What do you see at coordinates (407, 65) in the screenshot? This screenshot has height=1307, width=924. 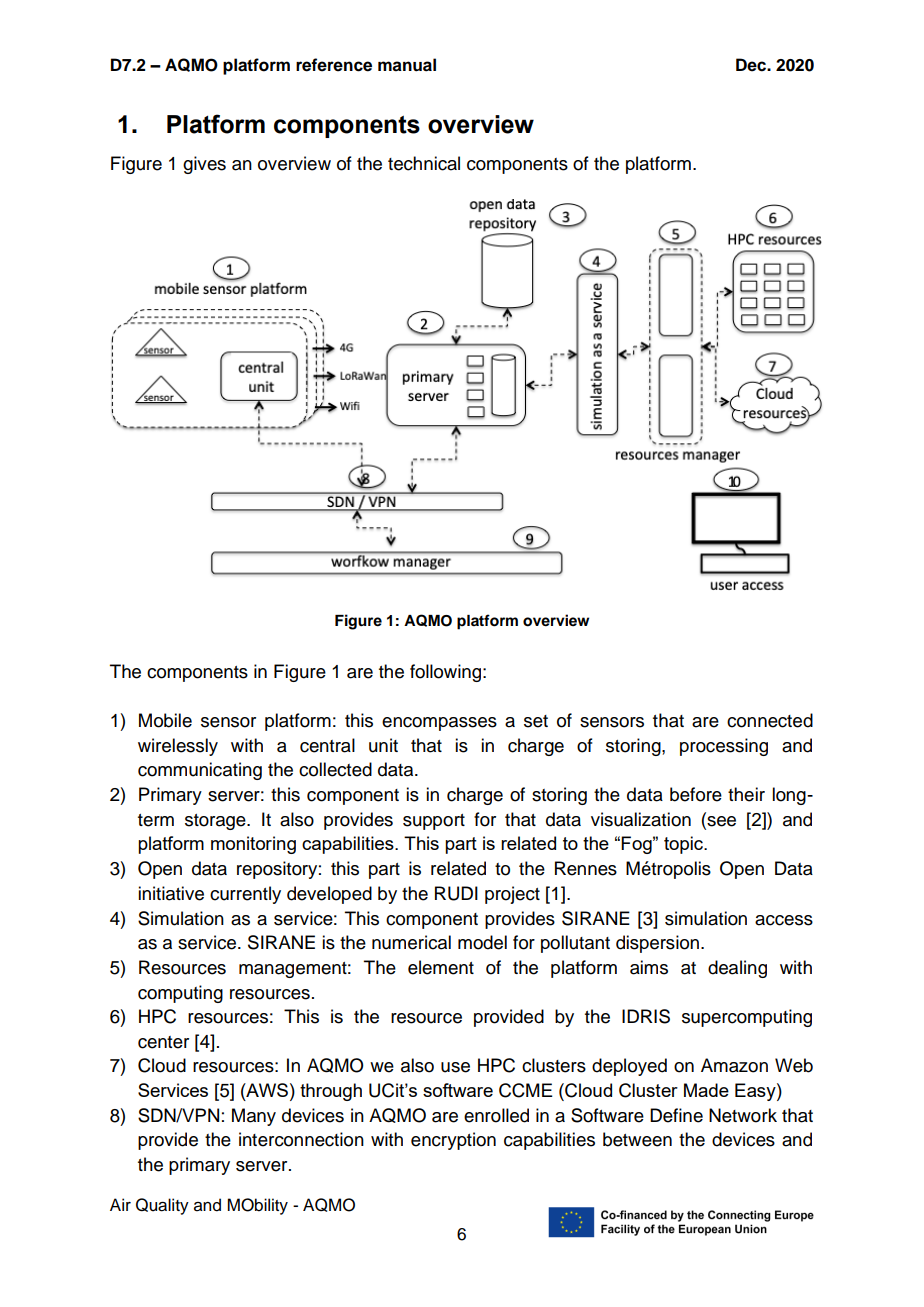 I see `manual` at bounding box center [407, 65].
